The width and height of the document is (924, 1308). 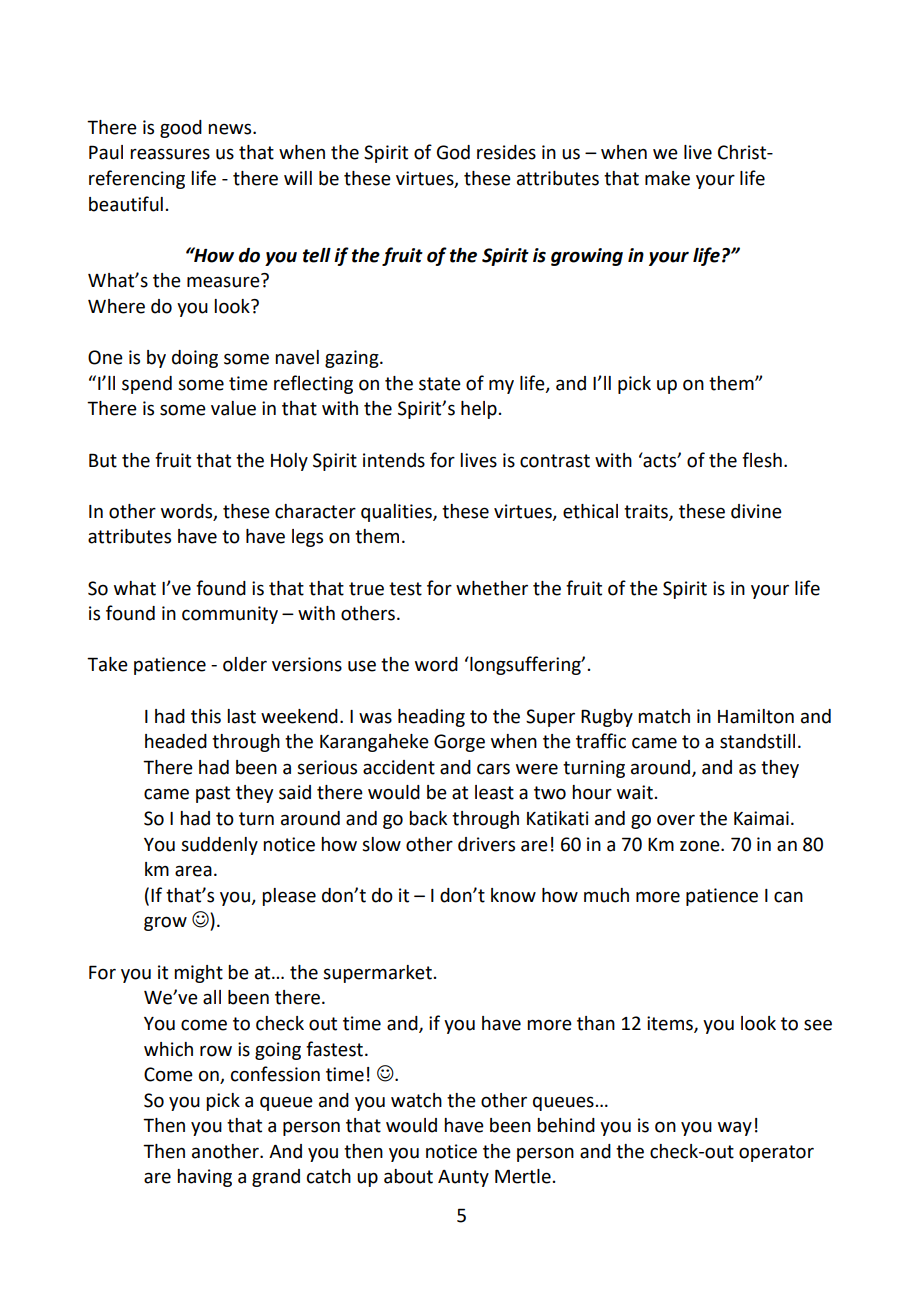 What do you see at coordinates (463, 1178) in the document?
I see `Aunty` at bounding box center [463, 1178].
